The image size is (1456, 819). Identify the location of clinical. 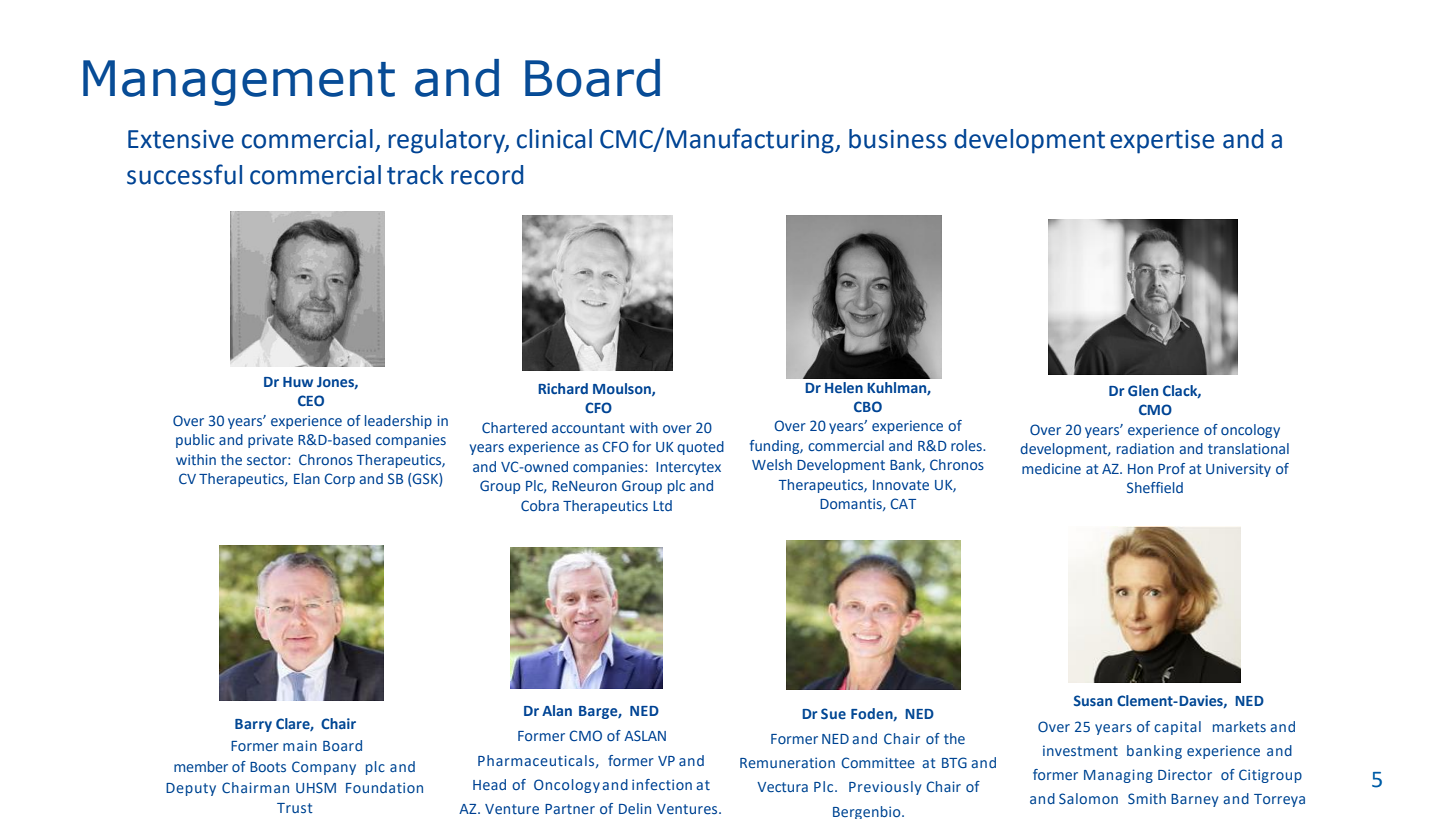
(554, 139).
